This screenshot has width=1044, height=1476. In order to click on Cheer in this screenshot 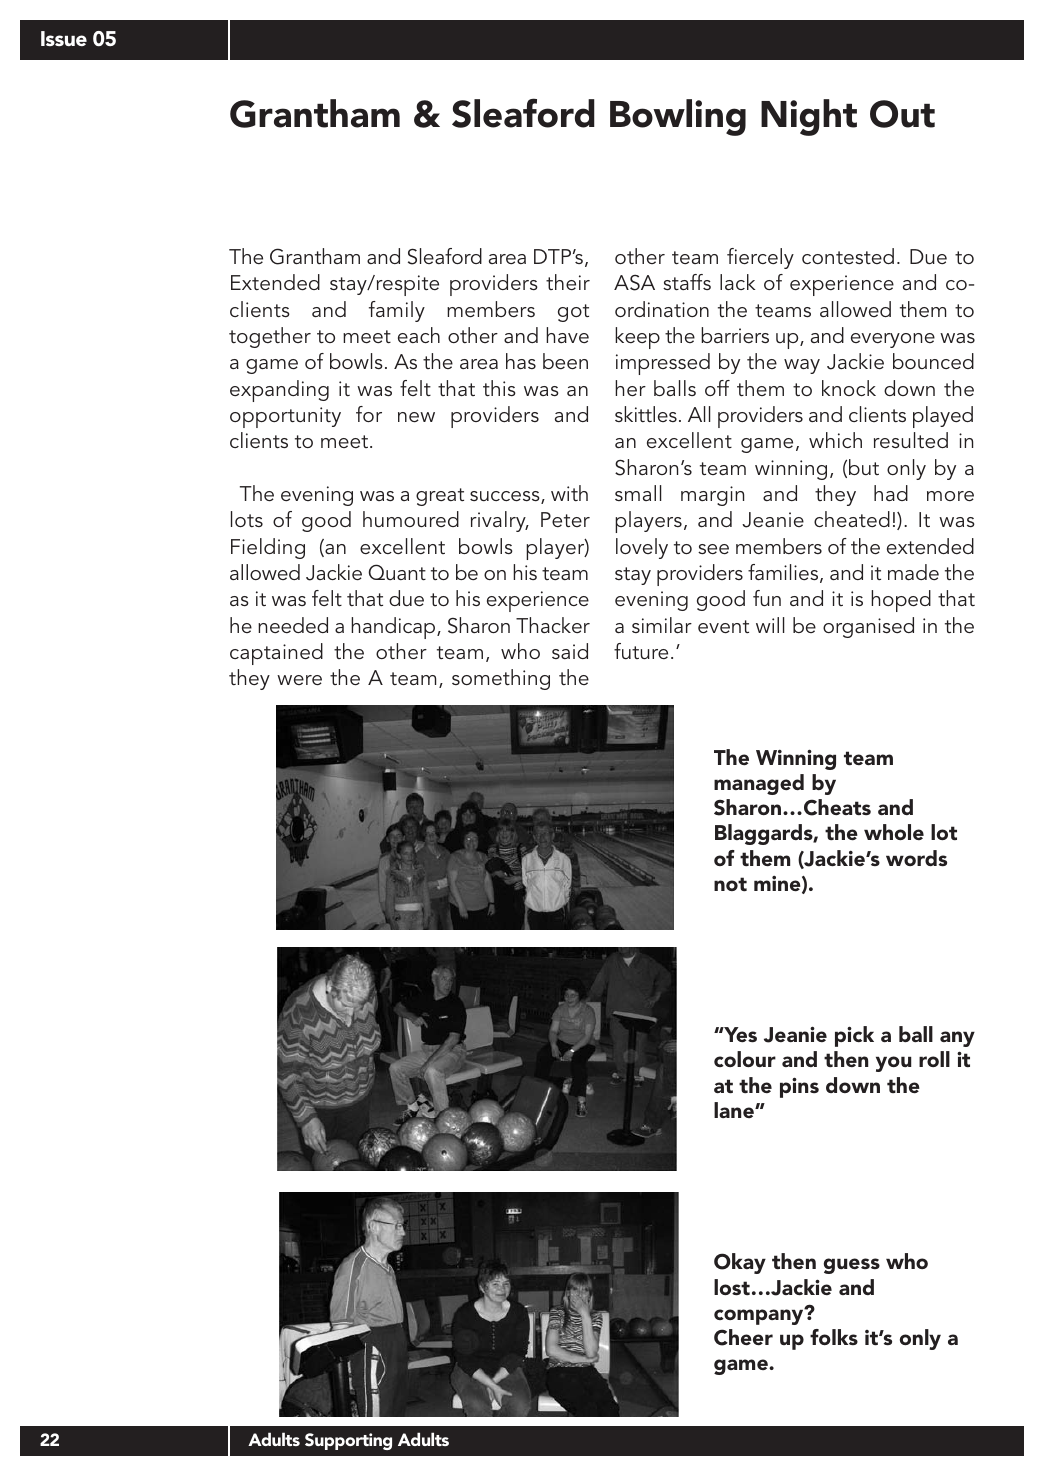, I will do `click(743, 1337)`.
